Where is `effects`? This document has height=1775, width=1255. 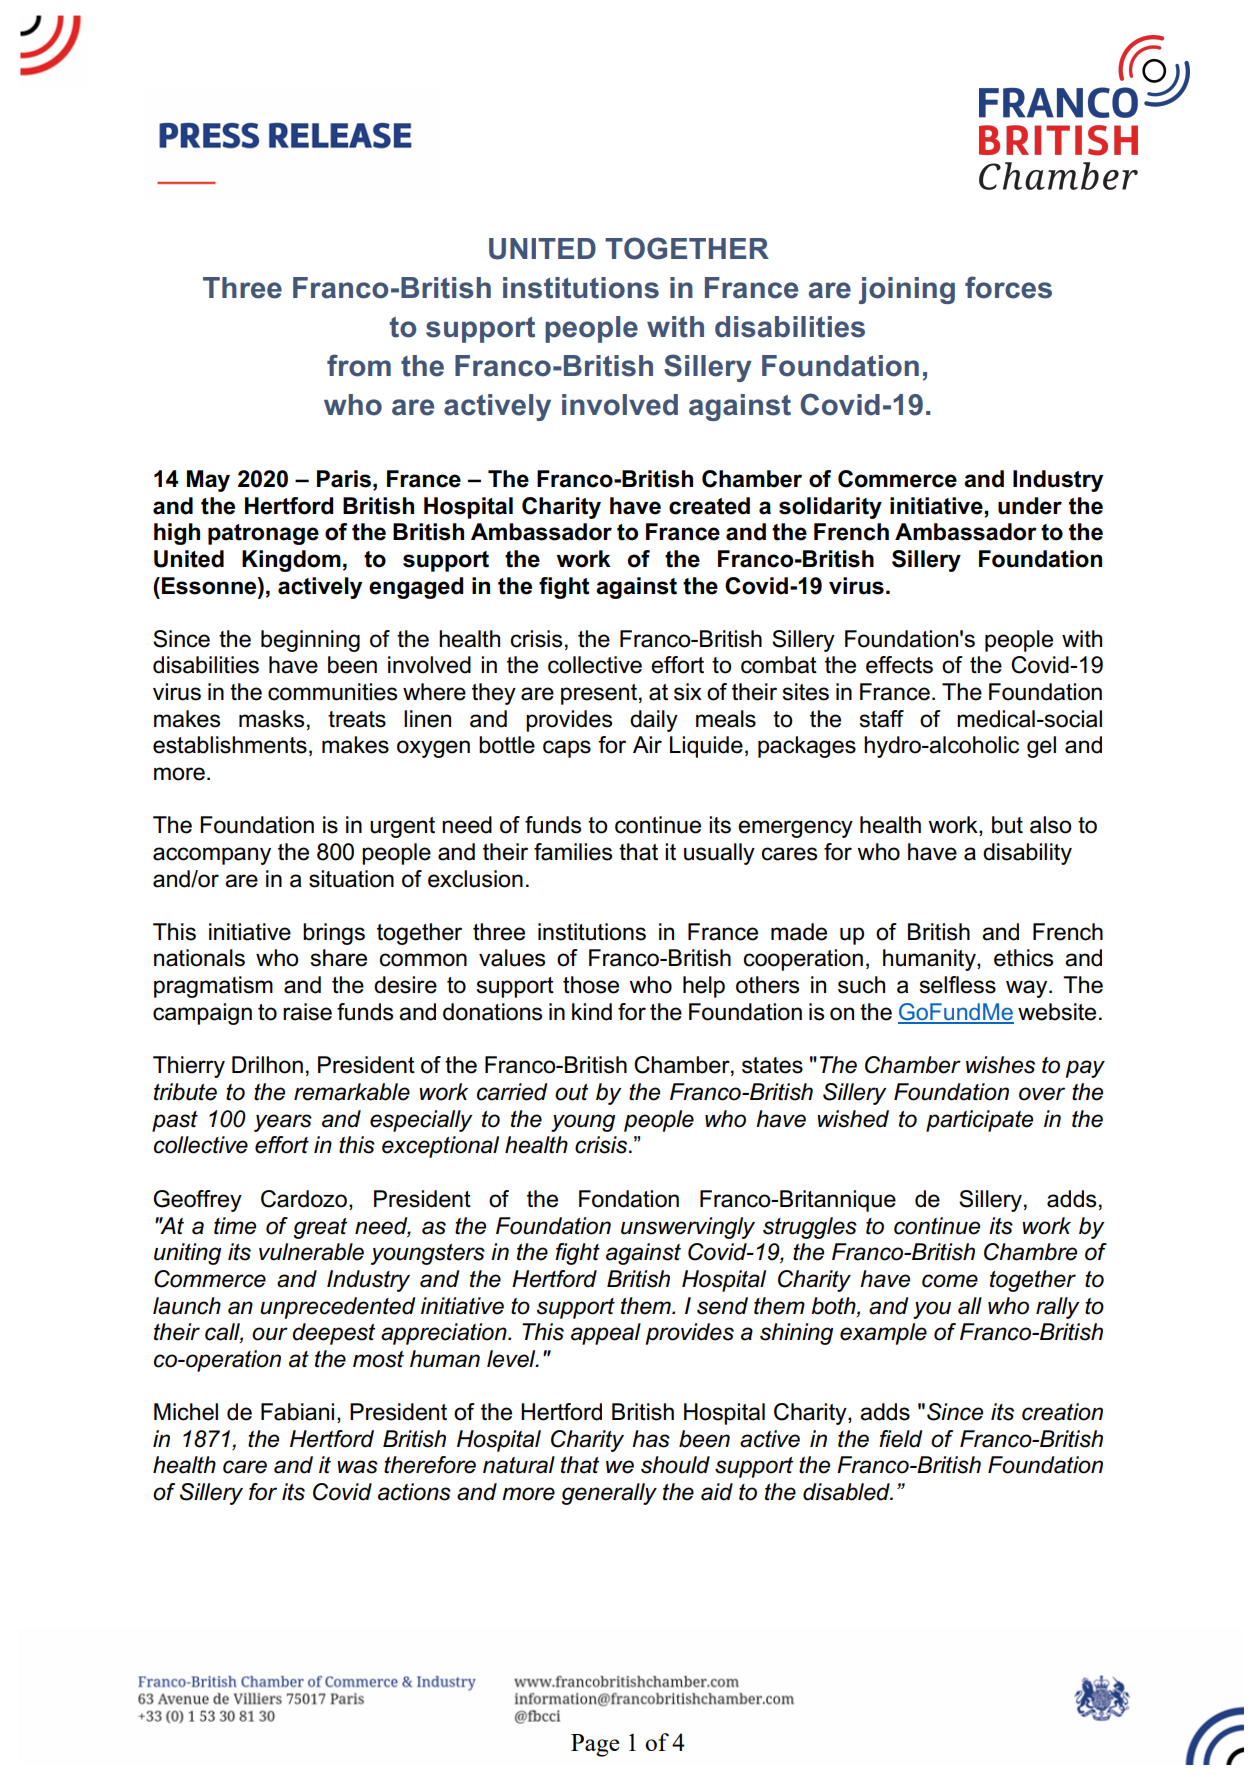
effects is located at coordinates (899, 665).
